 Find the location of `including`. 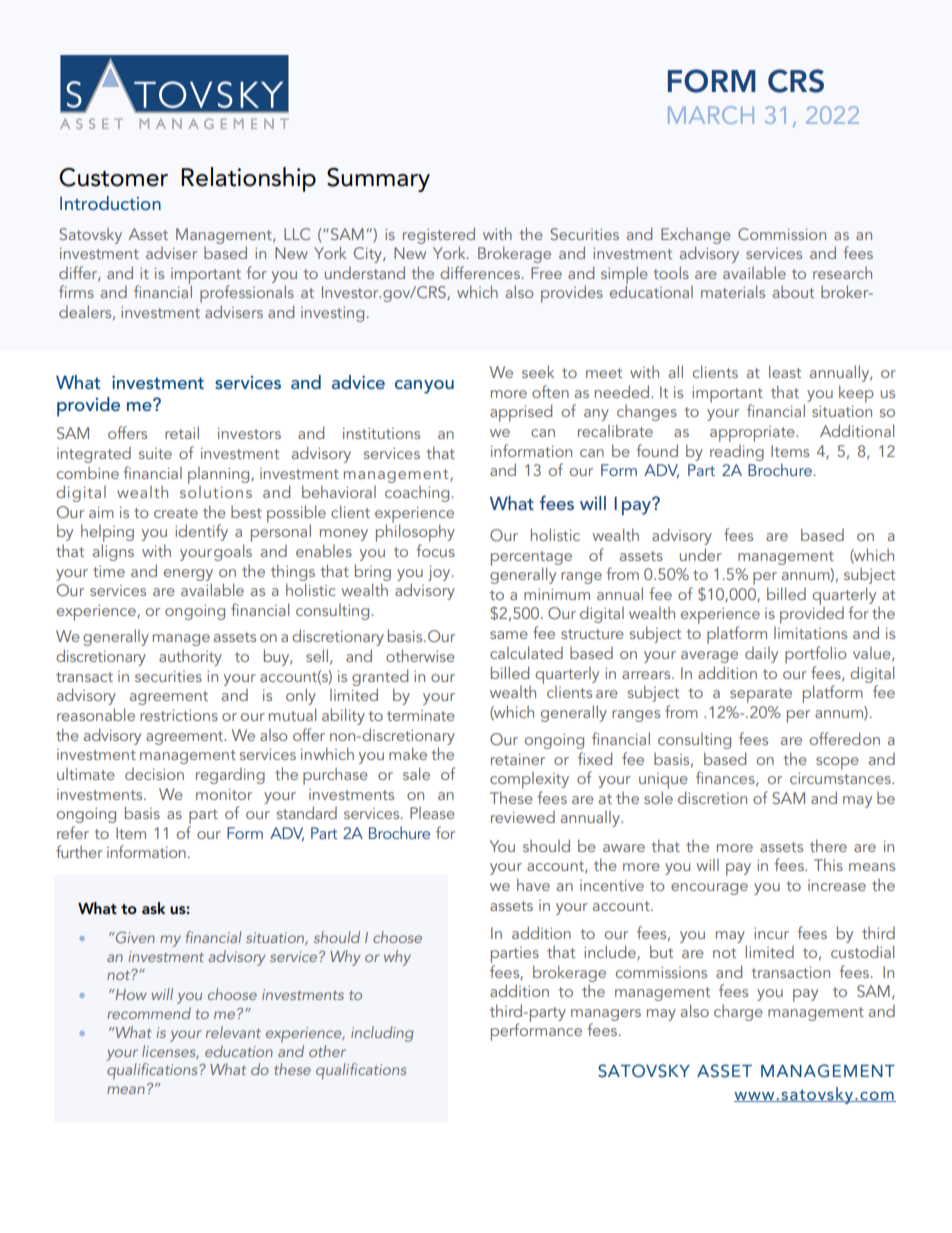

including is located at coordinates (382, 1034).
